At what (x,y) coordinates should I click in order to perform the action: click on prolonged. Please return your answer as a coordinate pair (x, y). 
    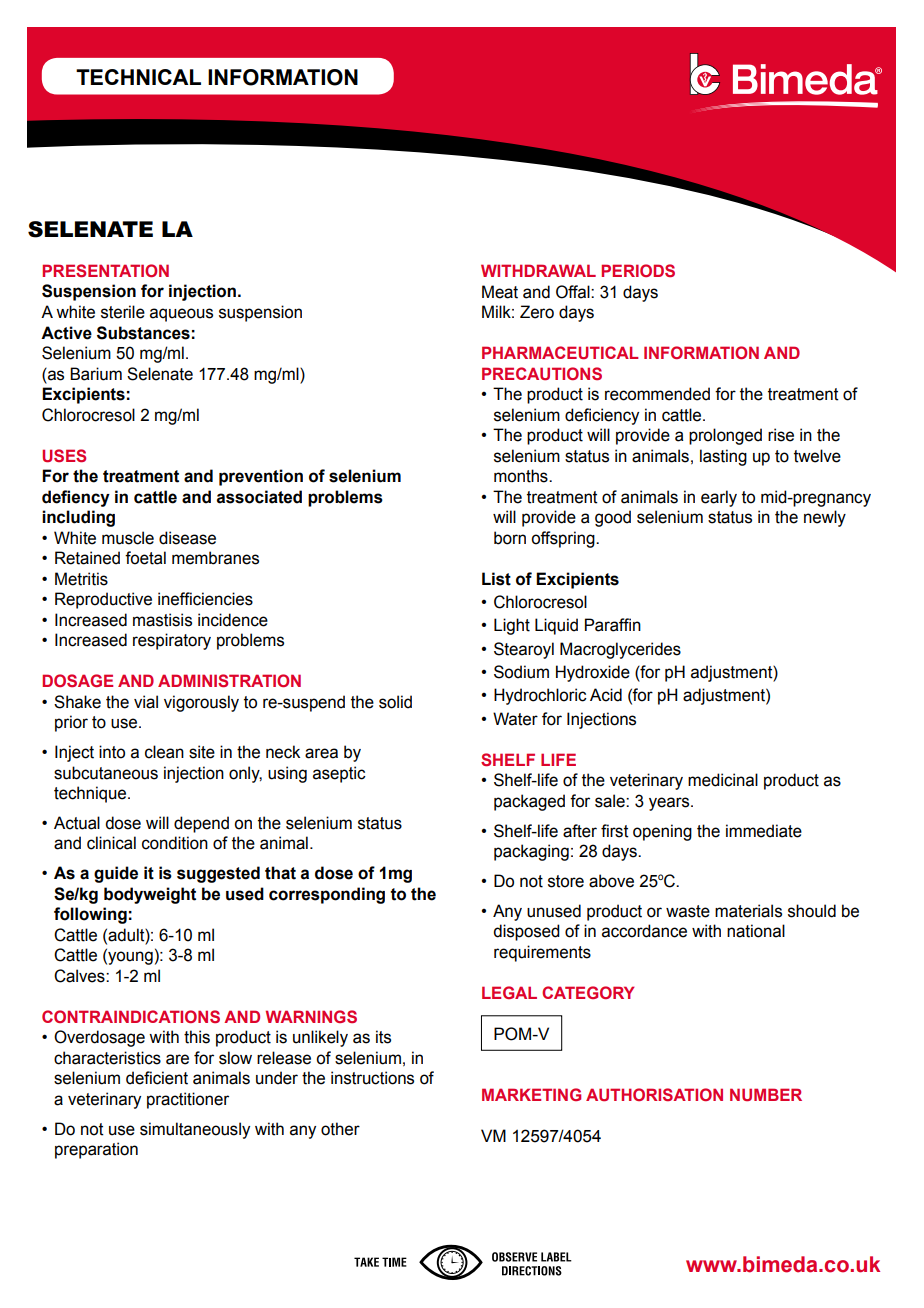
    Looking at the image, I should click on (725, 436).
